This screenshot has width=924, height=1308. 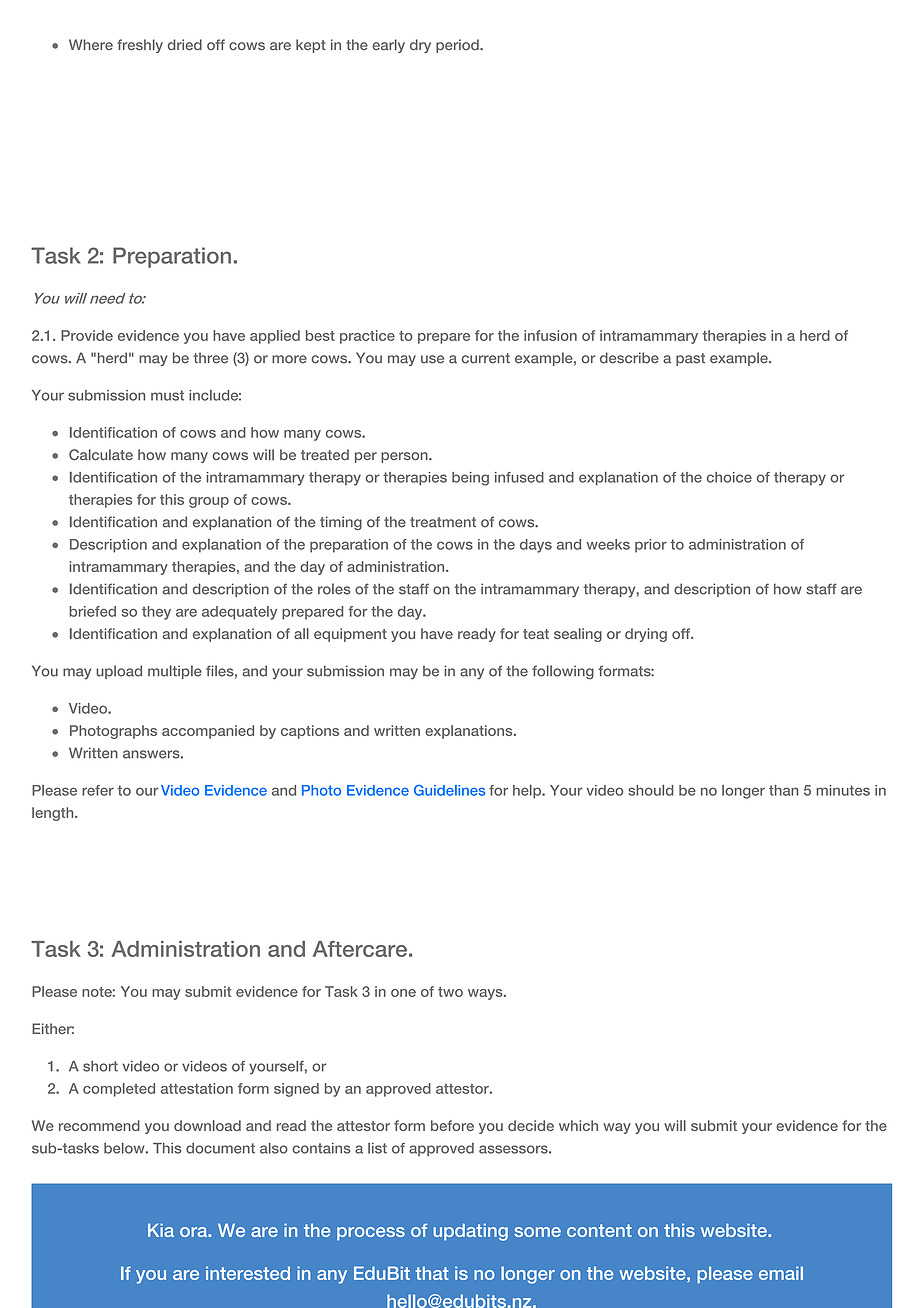 I want to click on drying, so click(x=646, y=635).
